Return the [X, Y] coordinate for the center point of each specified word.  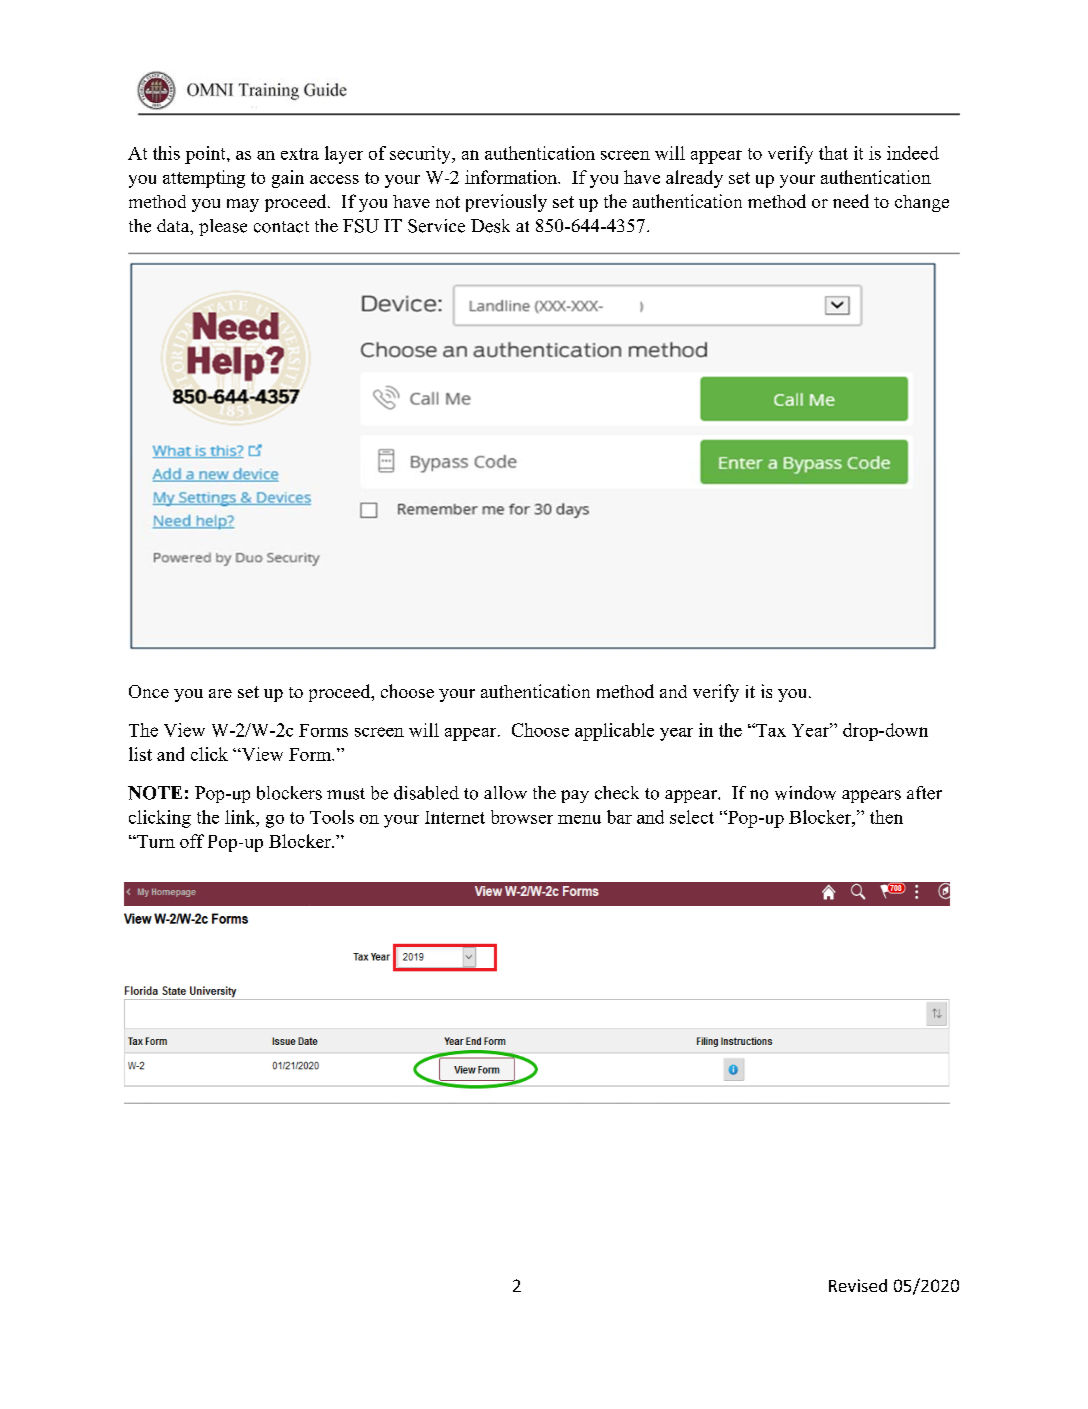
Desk [490, 226]
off [192, 841]
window [805, 793]
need [851, 201]
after [924, 793]
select [692, 817]
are [220, 693]
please [223, 227]
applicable [614, 732]
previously [506, 203]
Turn [155, 841]
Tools [332, 817]
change [922, 203]
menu [579, 819]
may [243, 205]
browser [522, 817]
